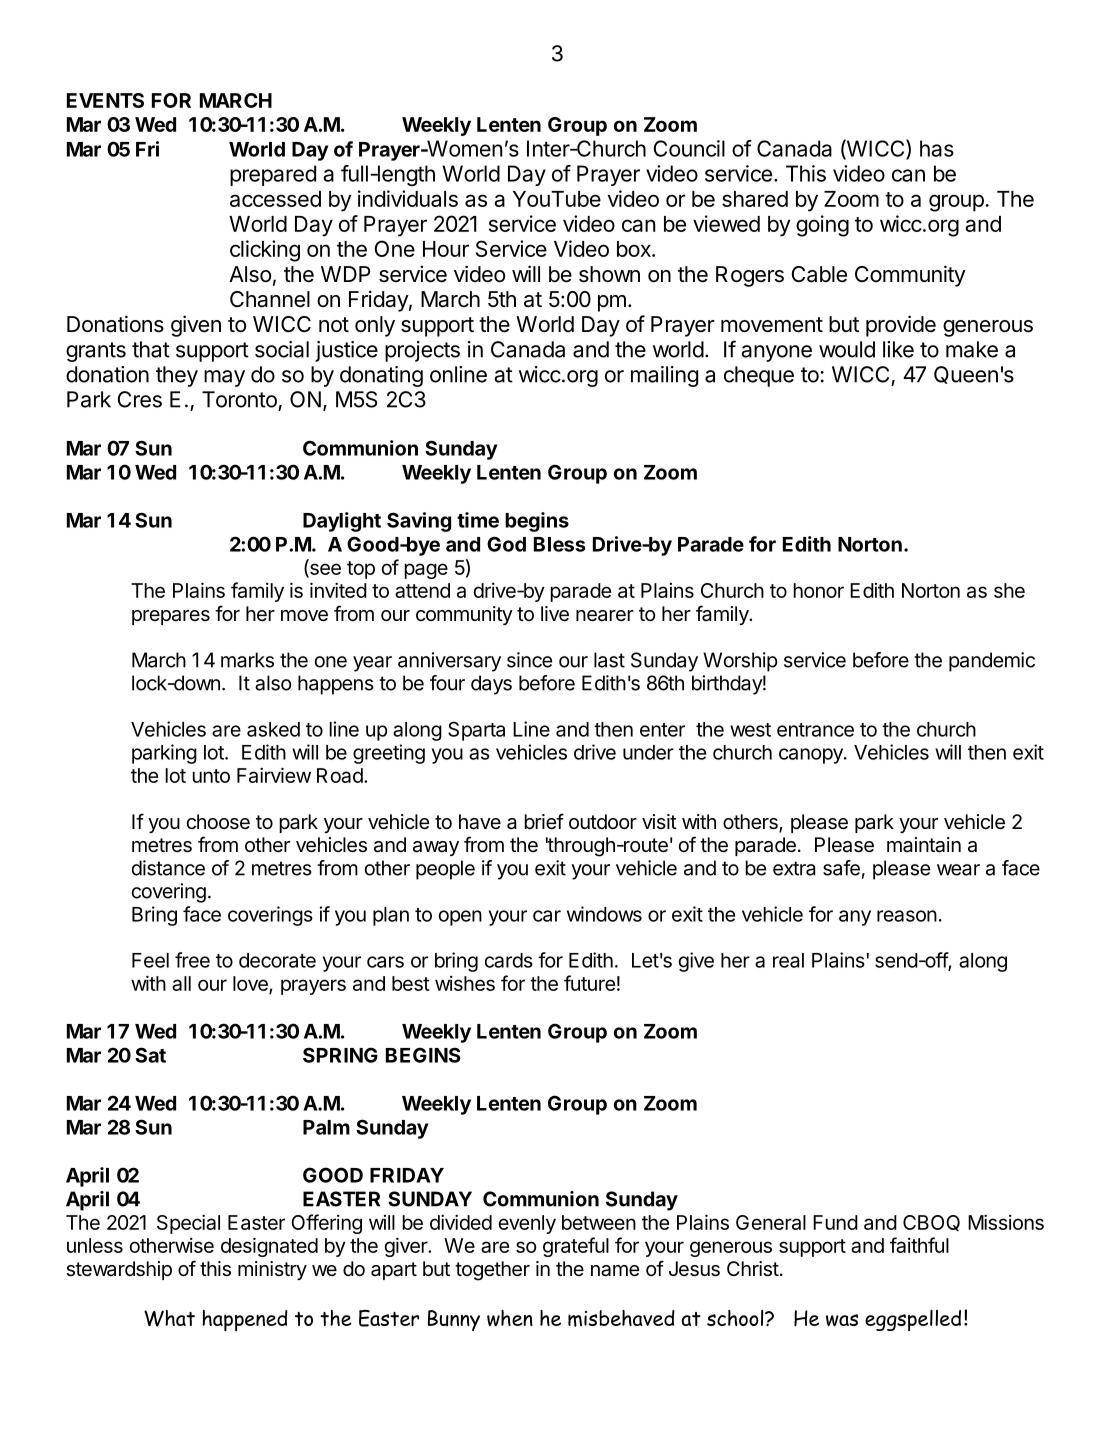  What do you see at coordinates (169, 1318) in the page?
I see `What` at bounding box center [169, 1318].
